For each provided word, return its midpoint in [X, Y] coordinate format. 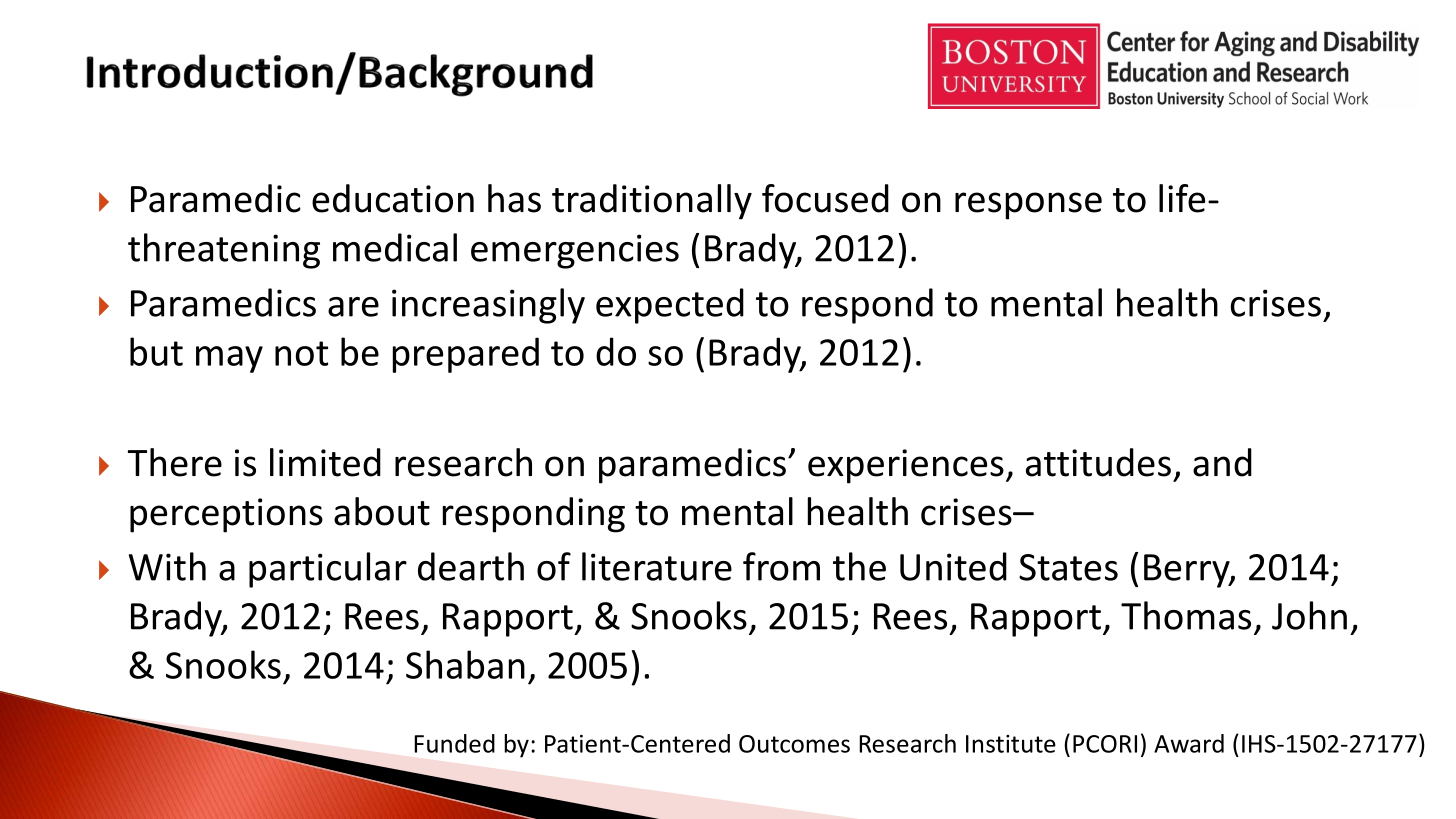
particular [328, 570]
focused [825, 198]
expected [670, 306]
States [1068, 567]
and [1222, 462]
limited [325, 462]
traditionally [652, 202]
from [781, 566]
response [1028, 206]
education [393, 198]
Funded [454, 743]
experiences [906, 466]
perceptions [226, 515]
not [301, 353]
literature [657, 566]
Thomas [1186, 615]
